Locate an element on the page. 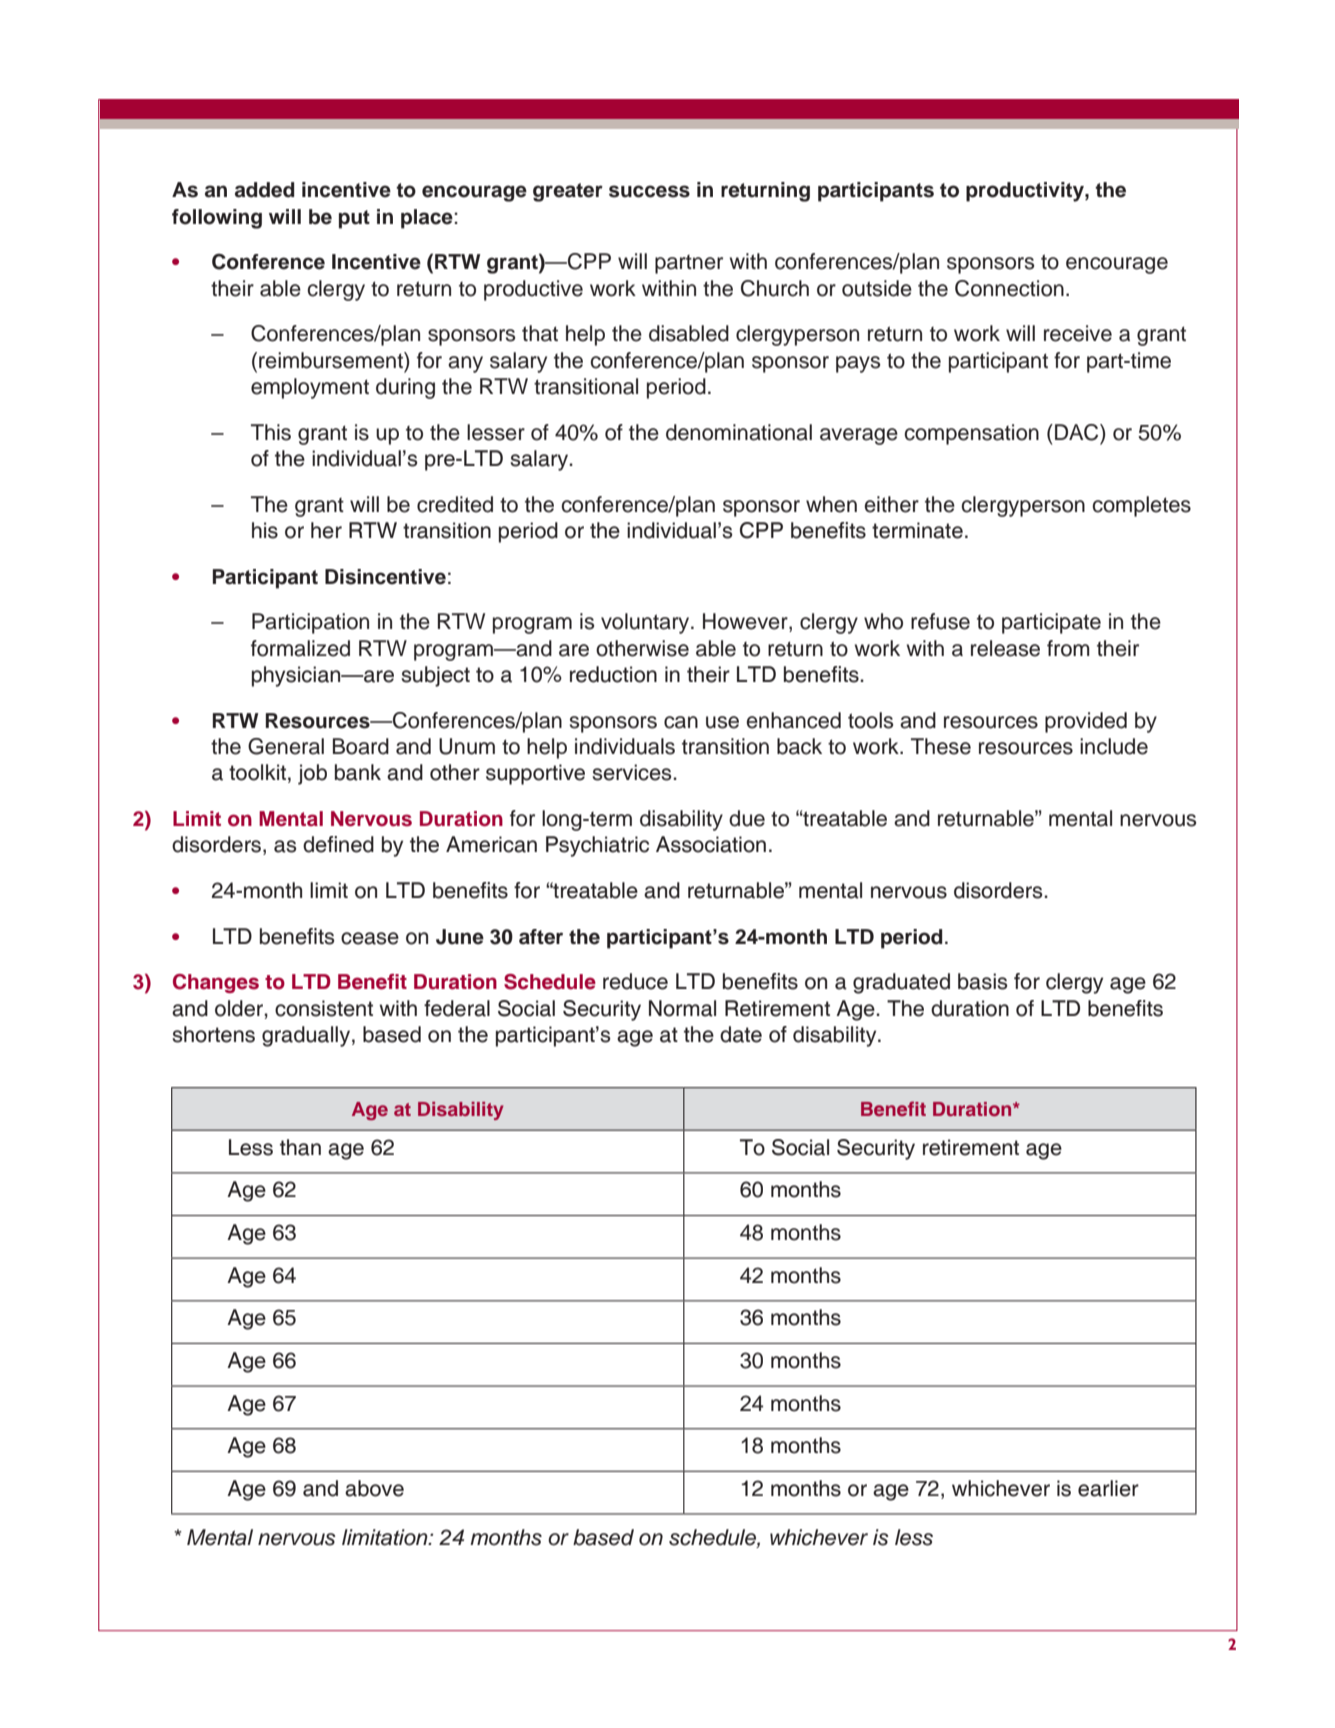 The height and width of the page is (1728, 1335). Connection is located at coordinates (1009, 288).
